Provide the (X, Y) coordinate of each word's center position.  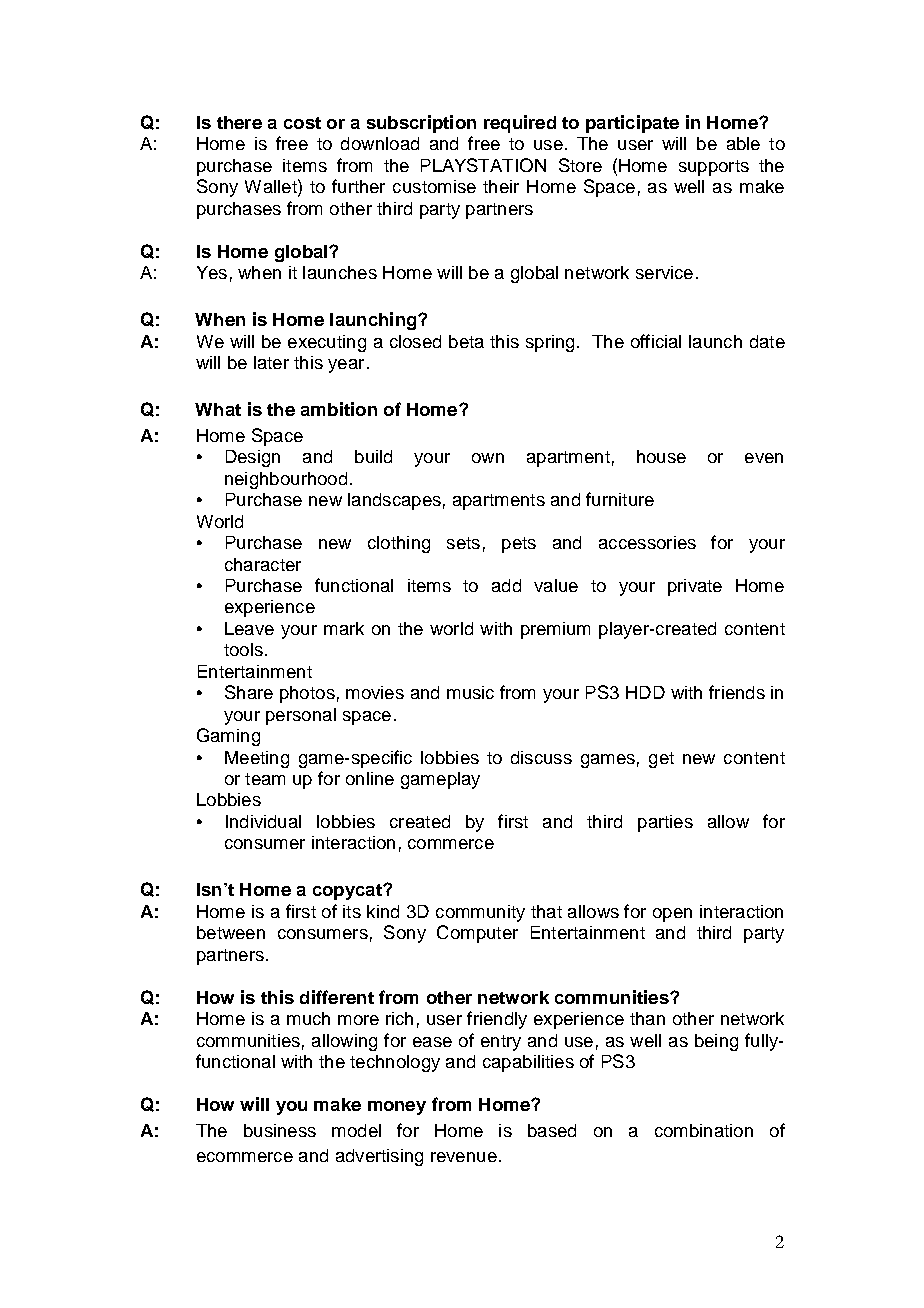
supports (714, 168)
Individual (263, 821)
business (280, 1130)
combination (704, 1130)
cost (302, 123)
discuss (541, 757)
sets (463, 543)
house (661, 456)
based (552, 1130)
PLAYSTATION (483, 165)
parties (665, 823)
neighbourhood (286, 480)
